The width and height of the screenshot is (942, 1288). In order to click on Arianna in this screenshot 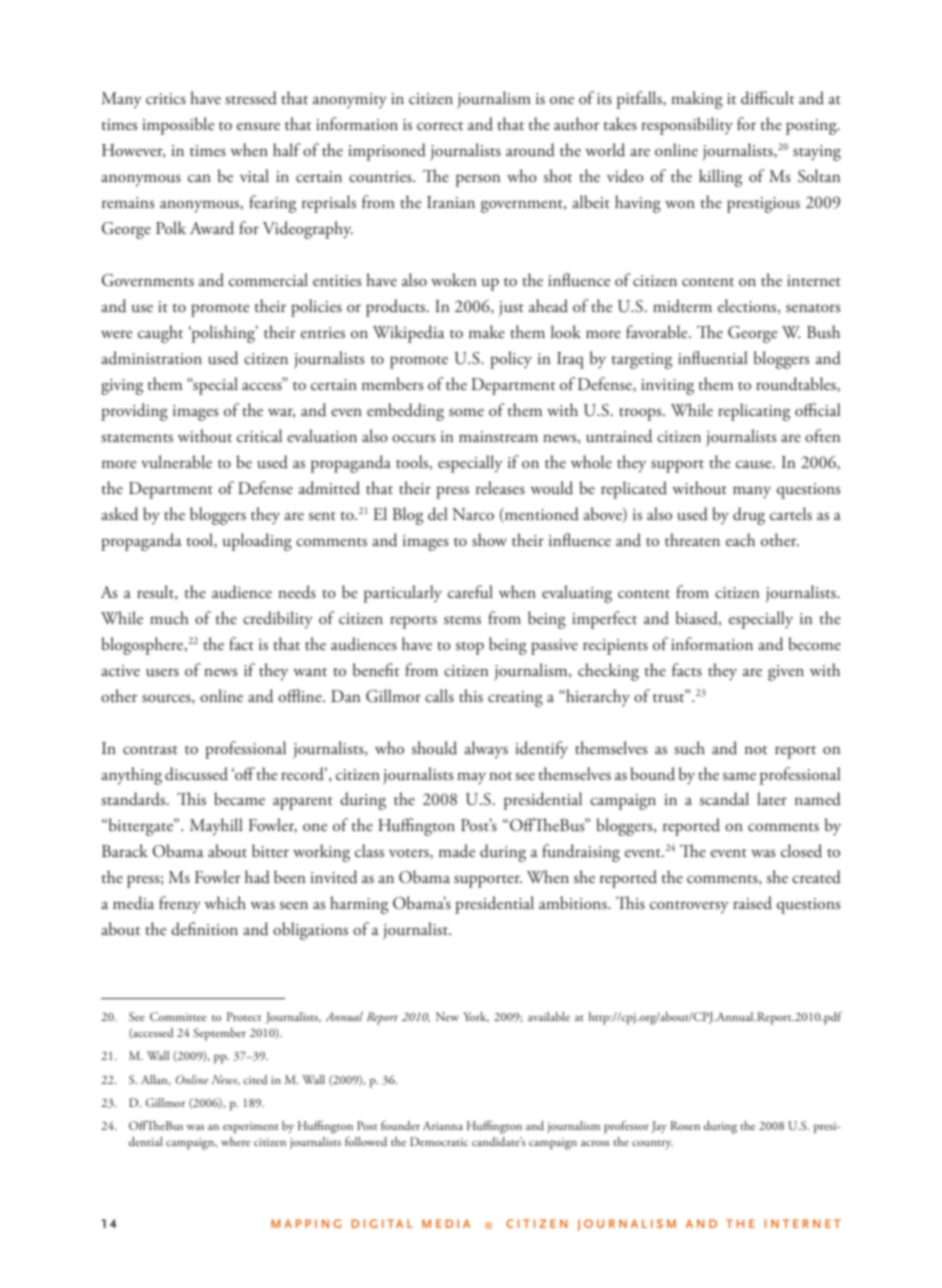, I will do `click(443, 1125)`.
